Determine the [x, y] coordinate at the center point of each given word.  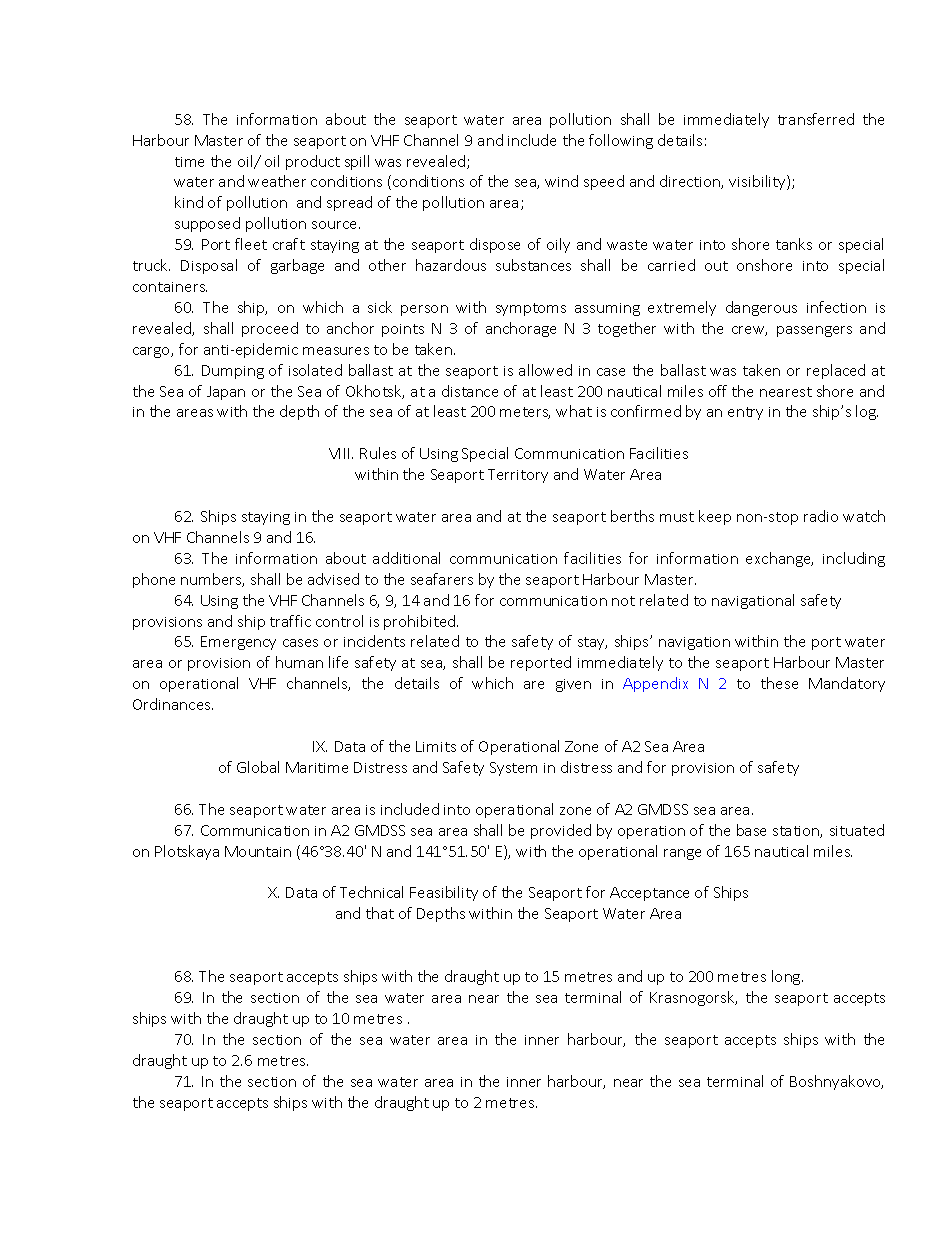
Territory [518, 476]
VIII [341, 453]
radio [821, 516]
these [779, 683]
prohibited [421, 622]
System [513, 769]
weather [277, 181]
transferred [816, 119]
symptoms [531, 309]
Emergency [238, 643]
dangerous [761, 308]
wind [561, 181]
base [751, 830]
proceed [270, 329]
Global [258, 767]
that [380, 913]
